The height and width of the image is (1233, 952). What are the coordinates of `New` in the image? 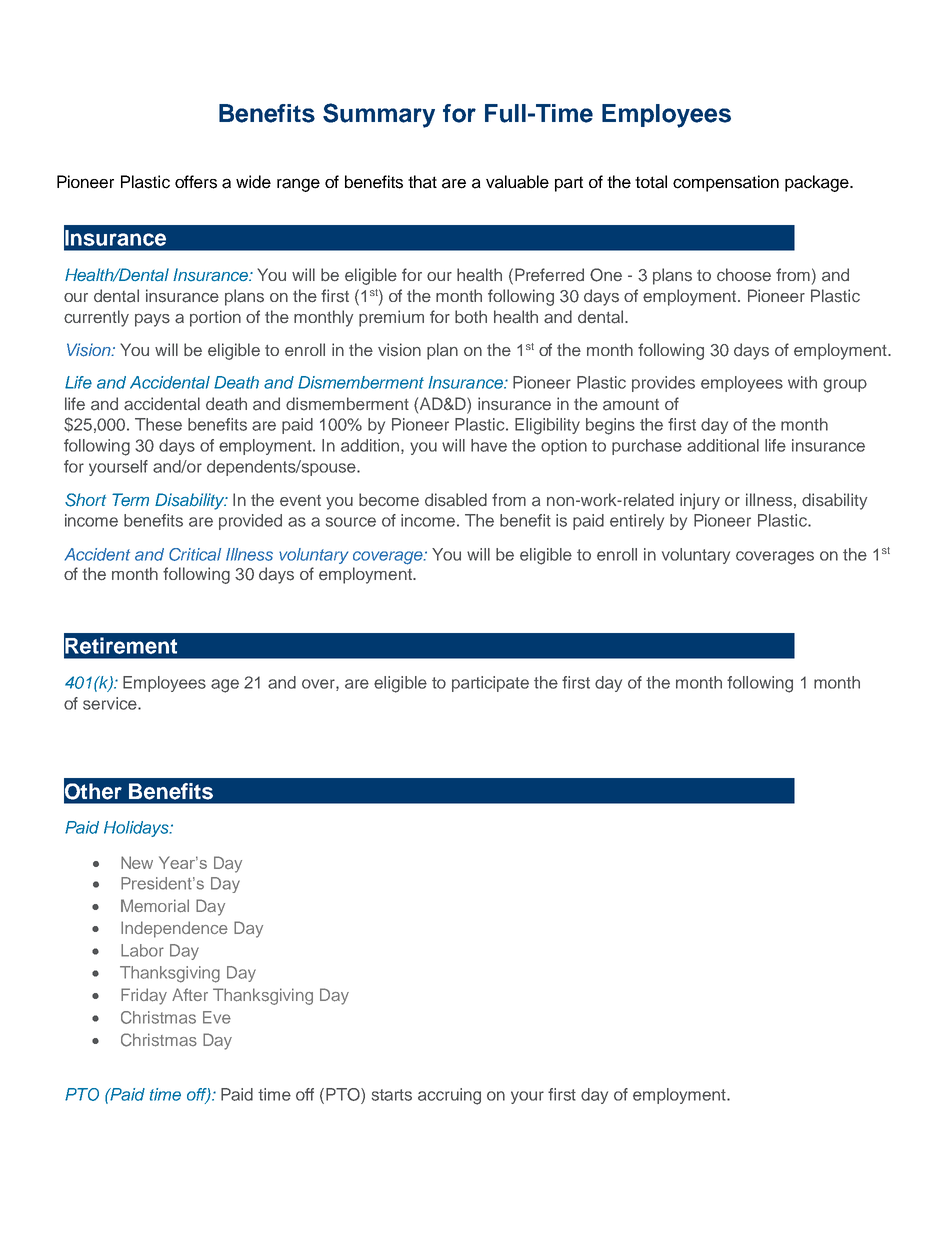 It's located at (137, 862).
